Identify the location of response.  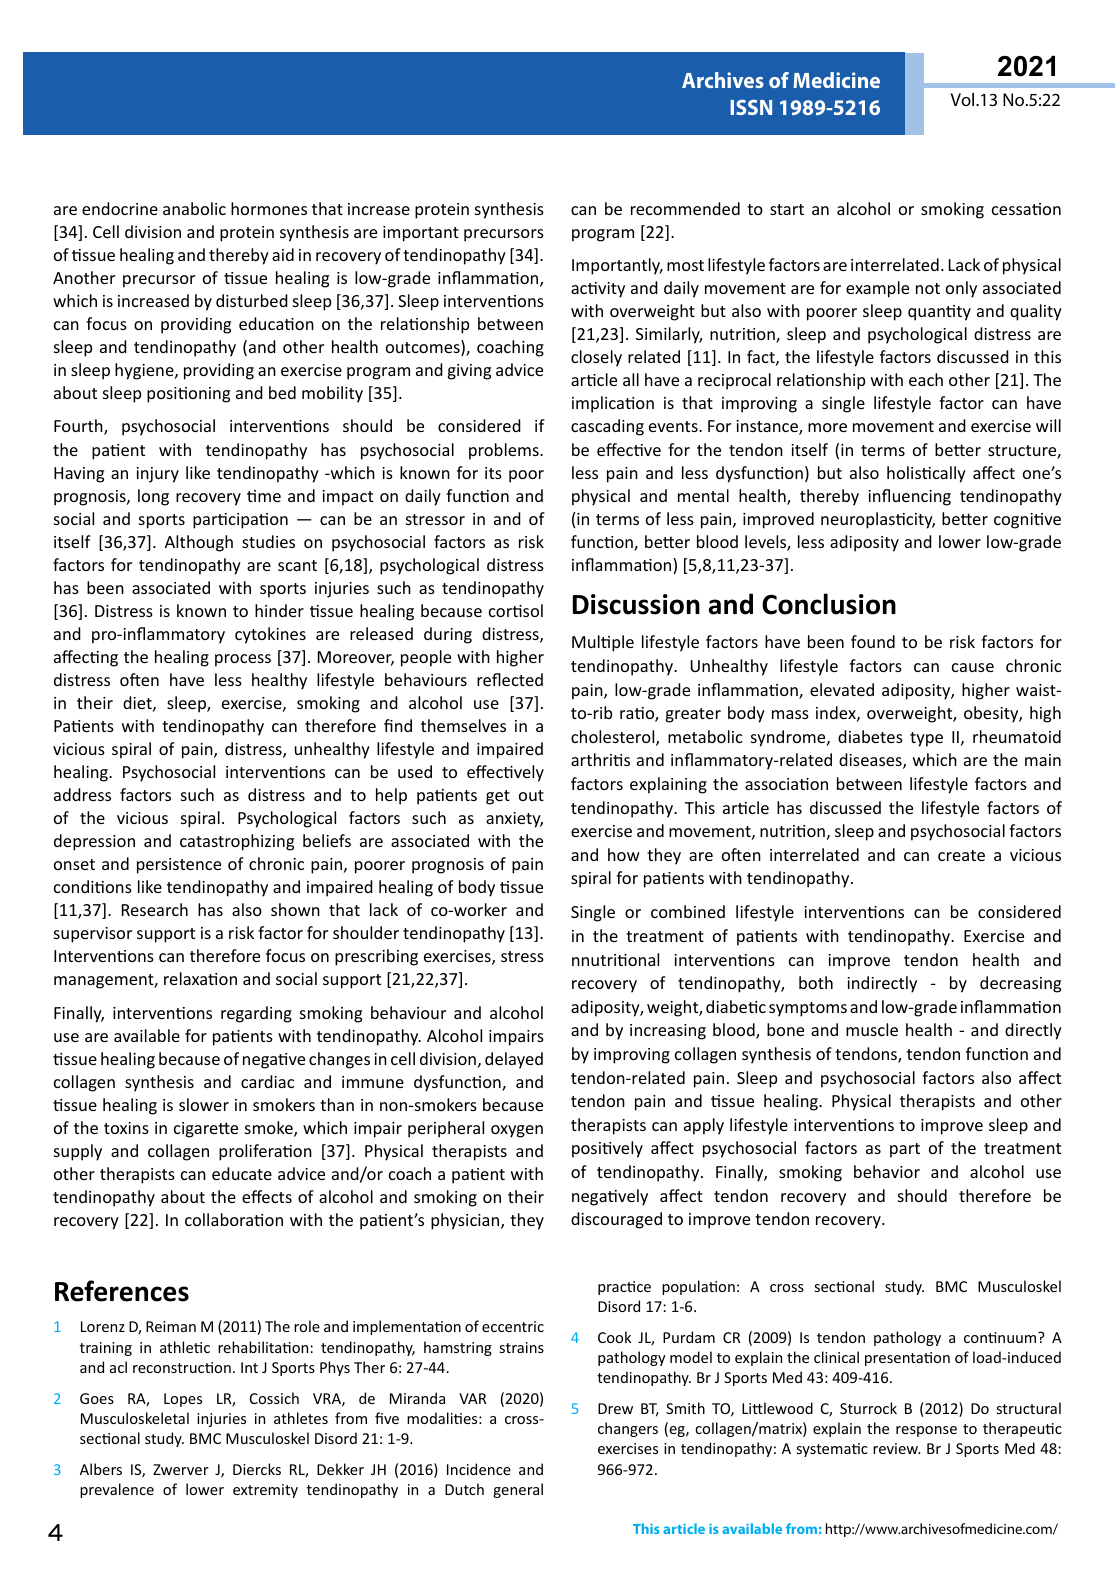
(926, 1431).
